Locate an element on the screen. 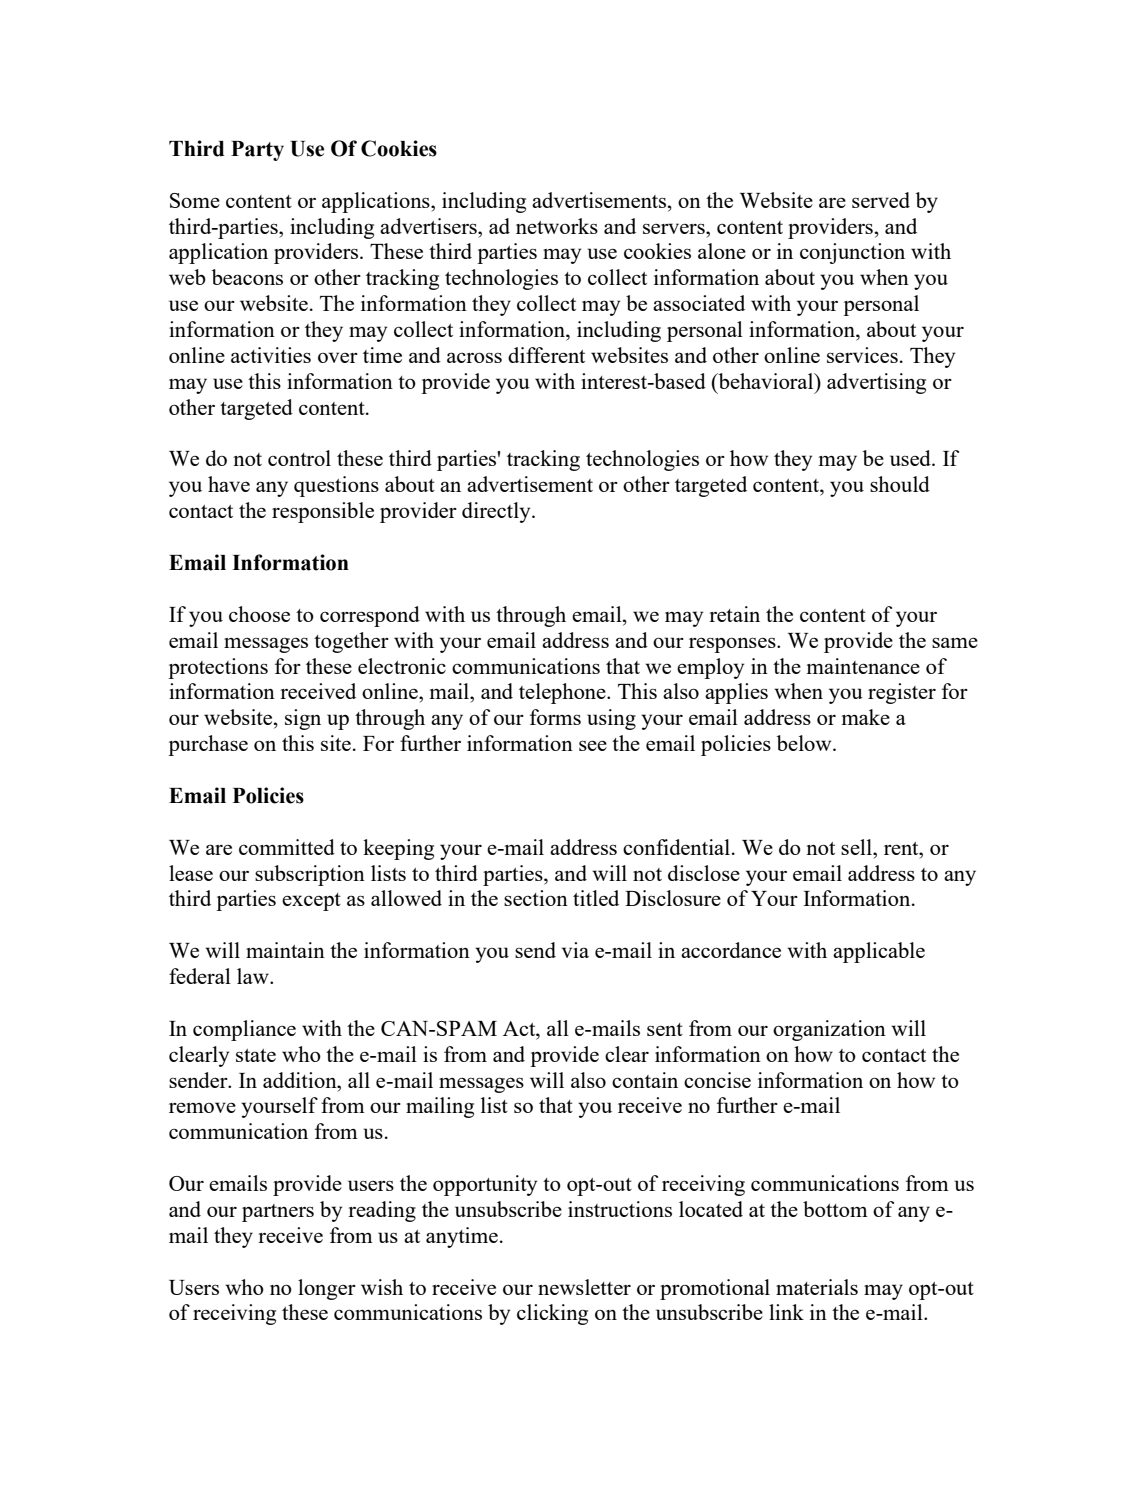 This screenshot has width=1147, height=1485. directly is located at coordinates (497, 512).
